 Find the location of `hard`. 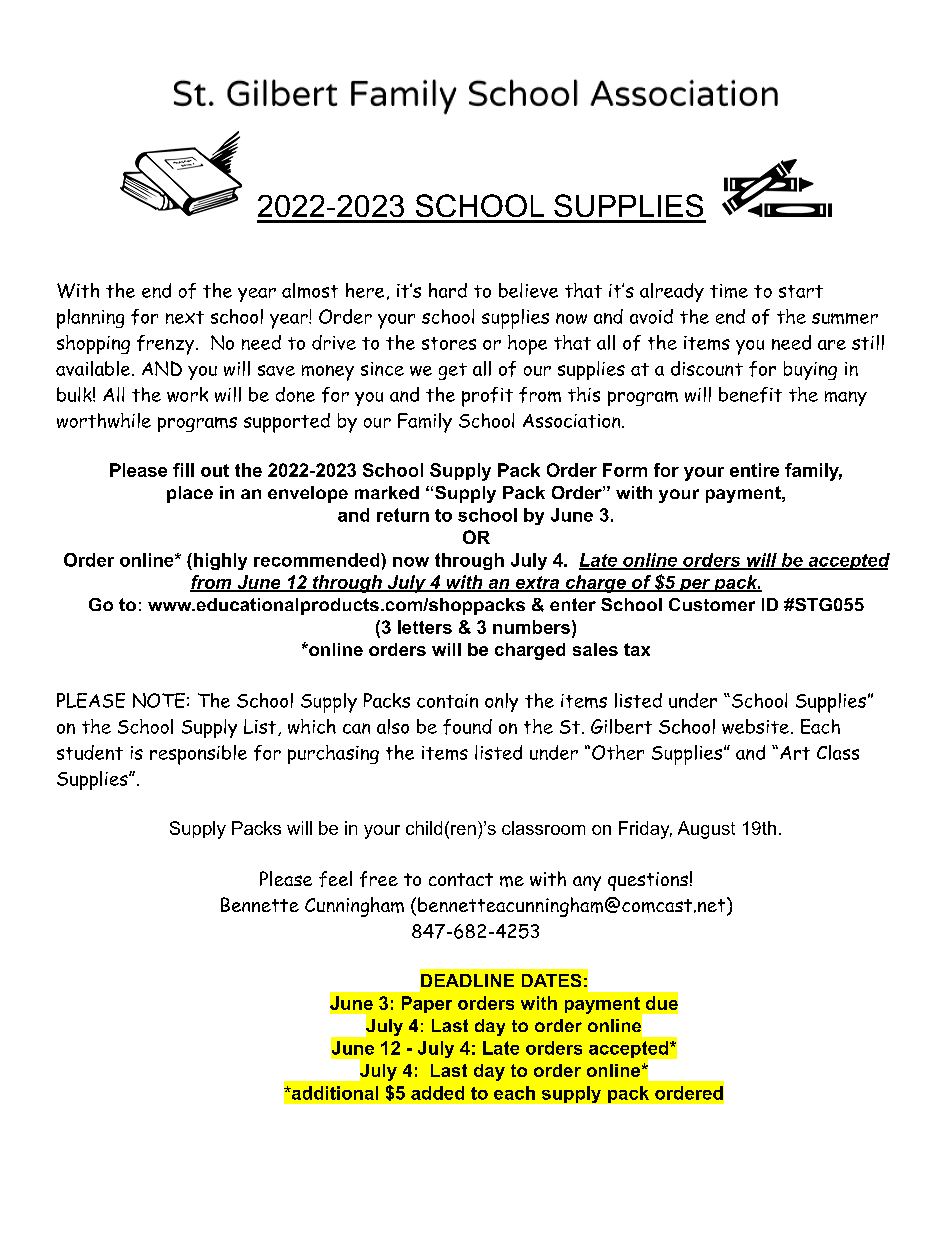

hard is located at coordinates (448, 290).
